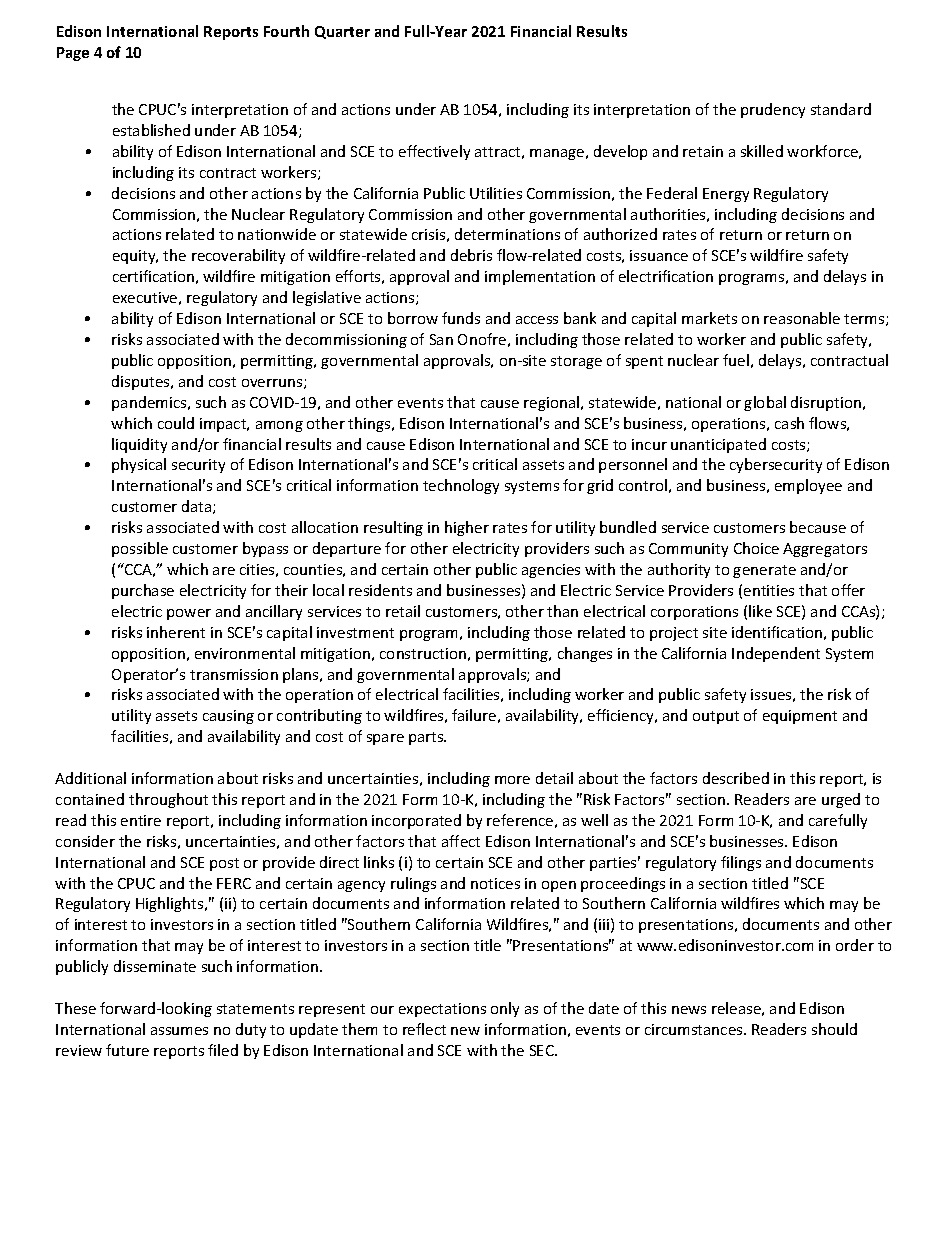  I want to click on Quarter, so click(342, 32).
